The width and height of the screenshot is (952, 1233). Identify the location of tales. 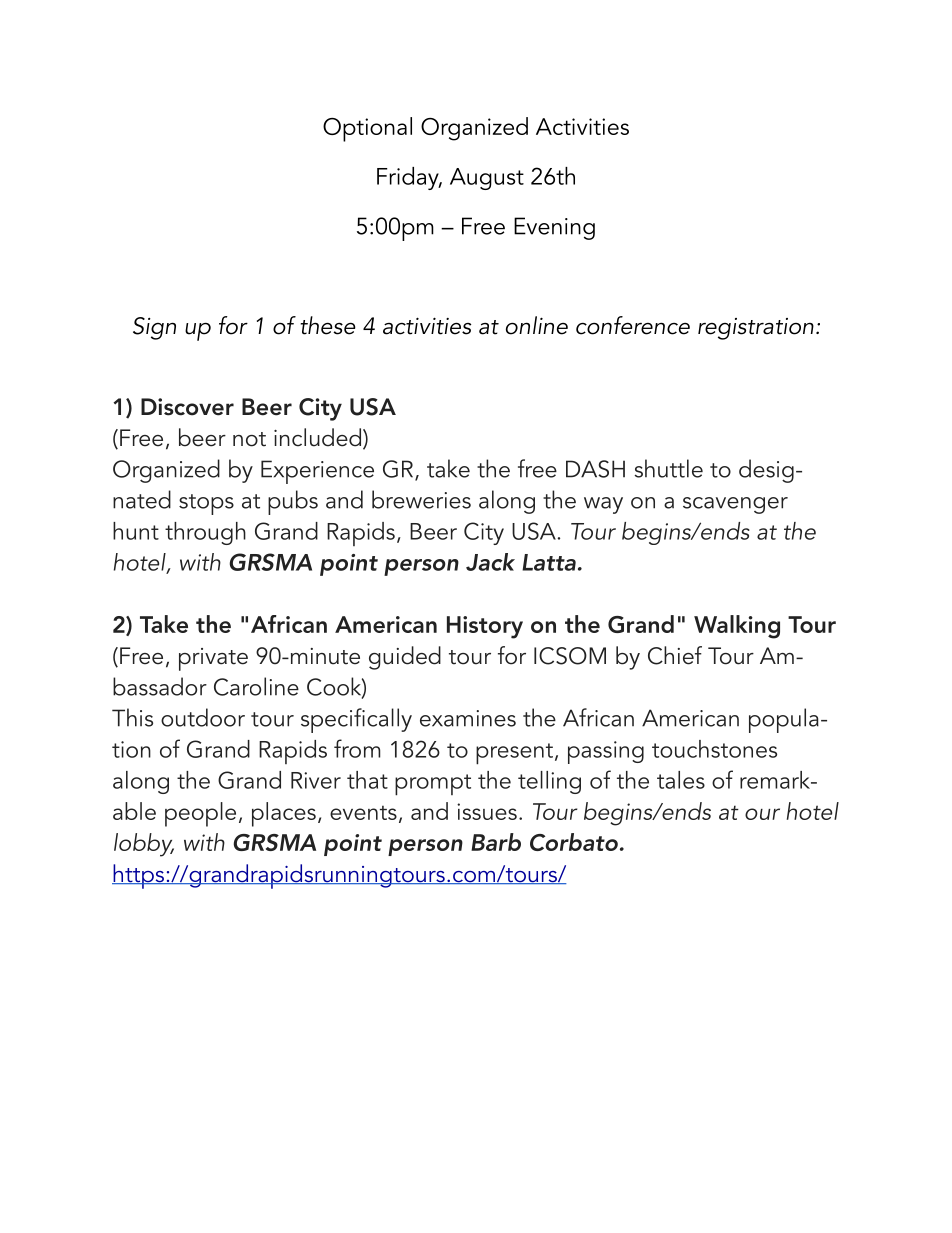
(681, 780).
